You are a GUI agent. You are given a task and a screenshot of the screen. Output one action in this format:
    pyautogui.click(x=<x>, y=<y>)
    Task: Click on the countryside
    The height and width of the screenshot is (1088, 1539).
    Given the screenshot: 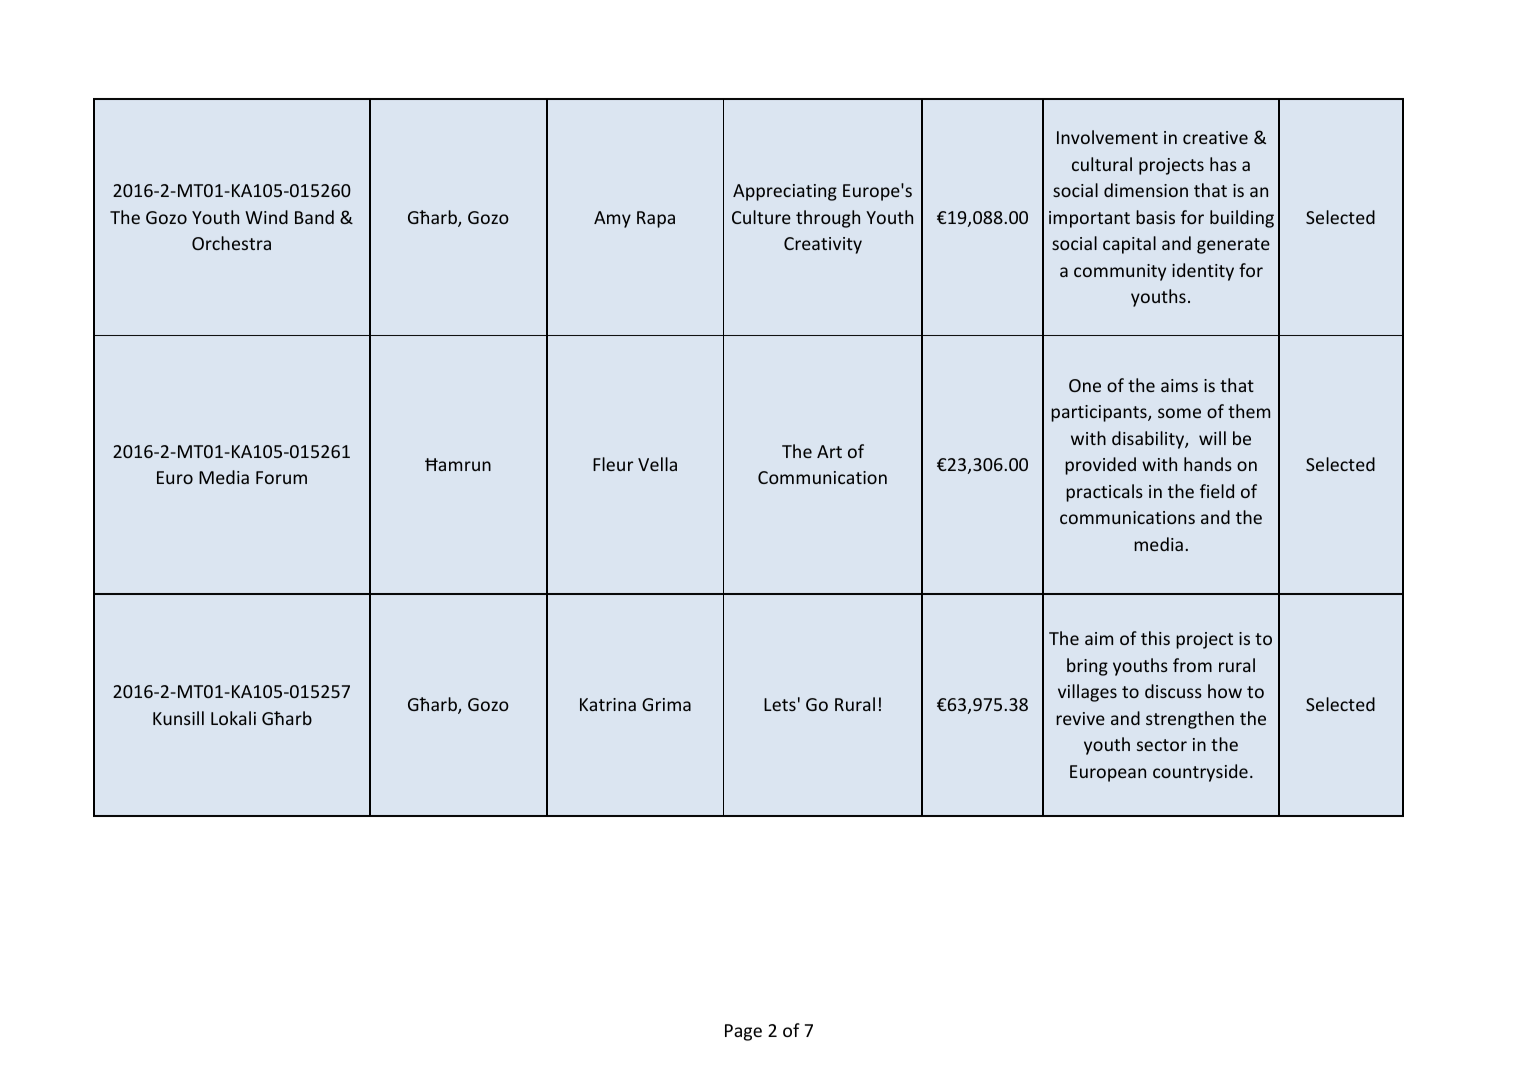 What is the action you would take?
    pyautogui.click(x=1200, y=773)
